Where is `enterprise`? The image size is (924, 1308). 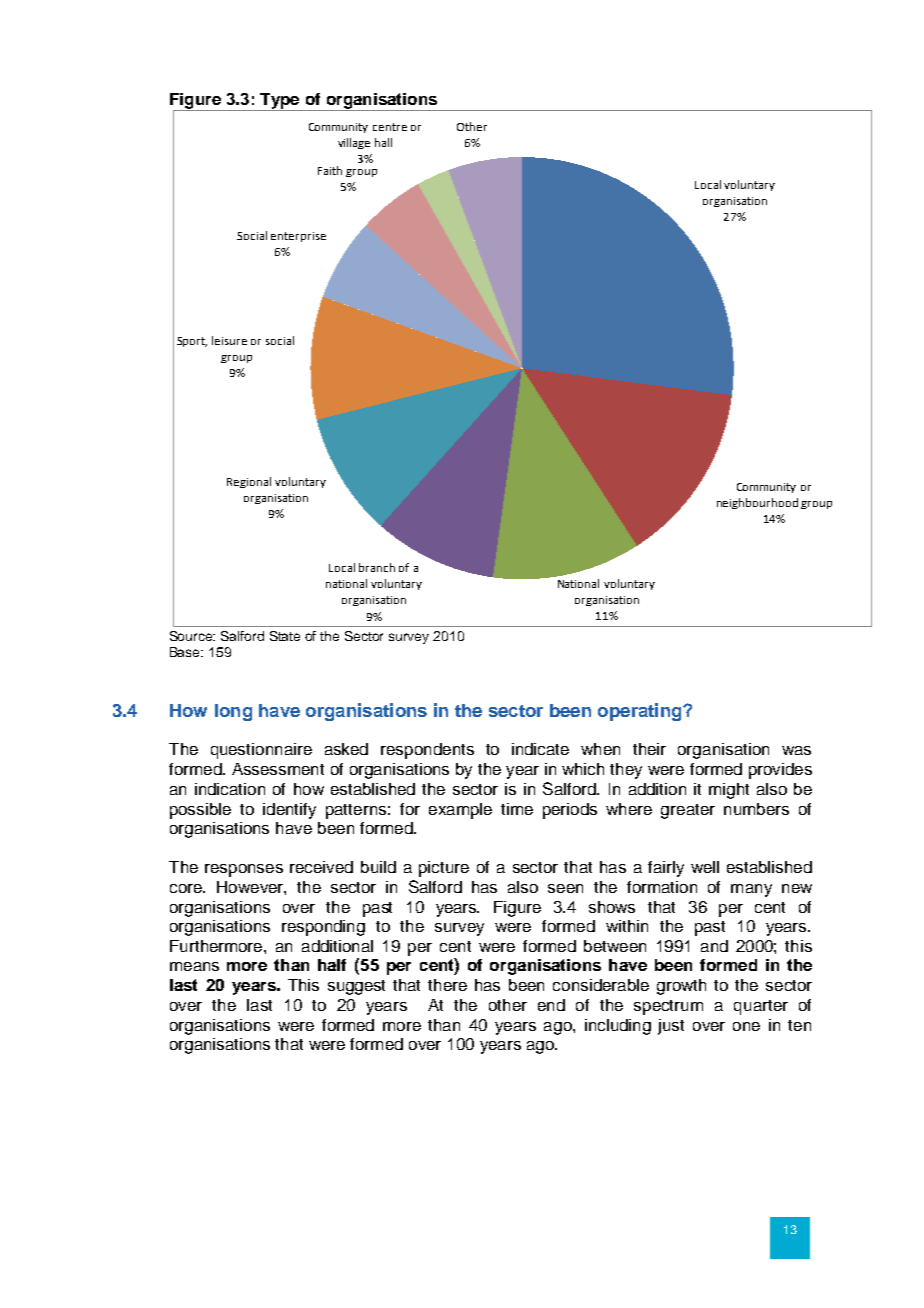
enterprise is located at coordinates (298, 237).
